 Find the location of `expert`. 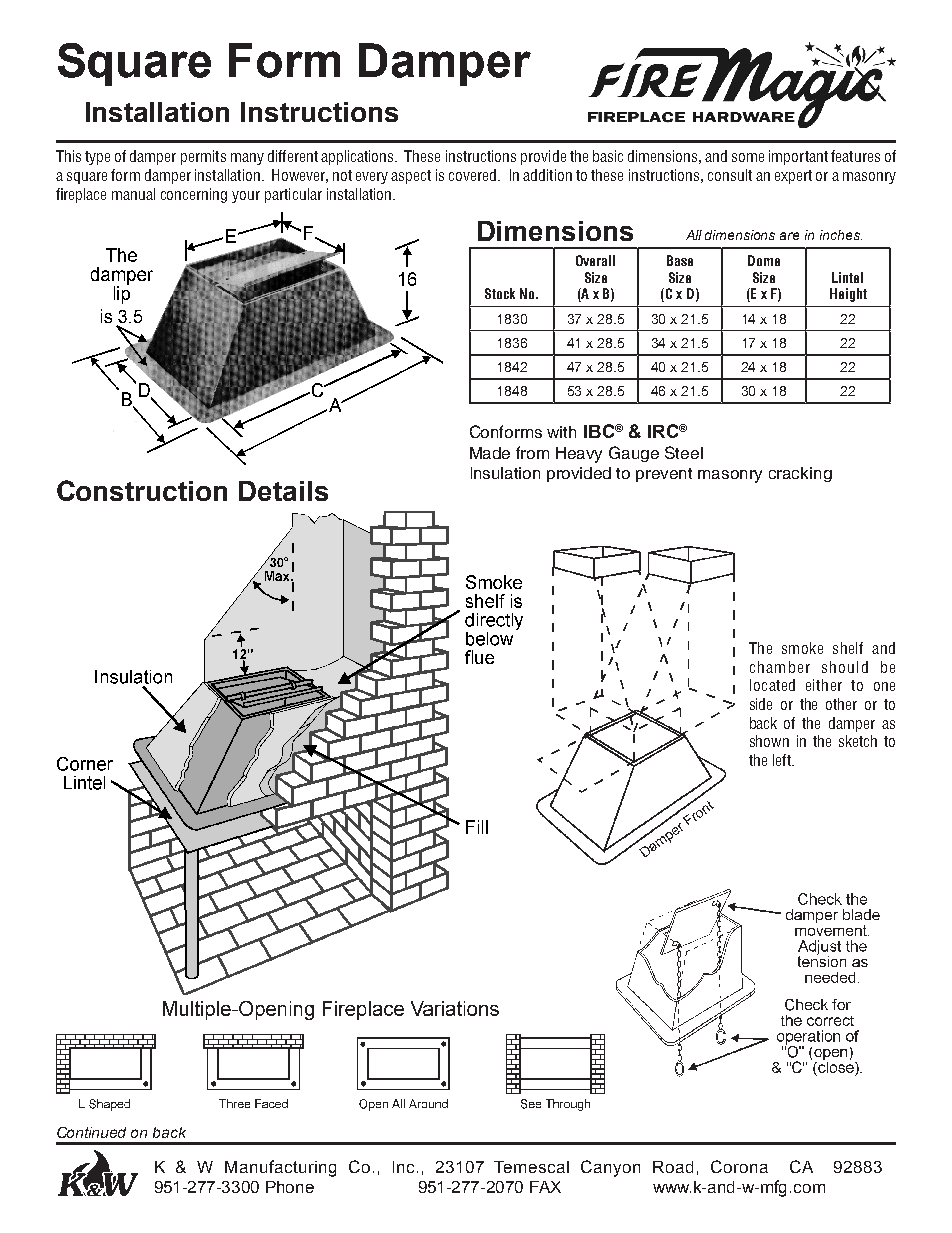

expert is located at coordinates (793, 177).
